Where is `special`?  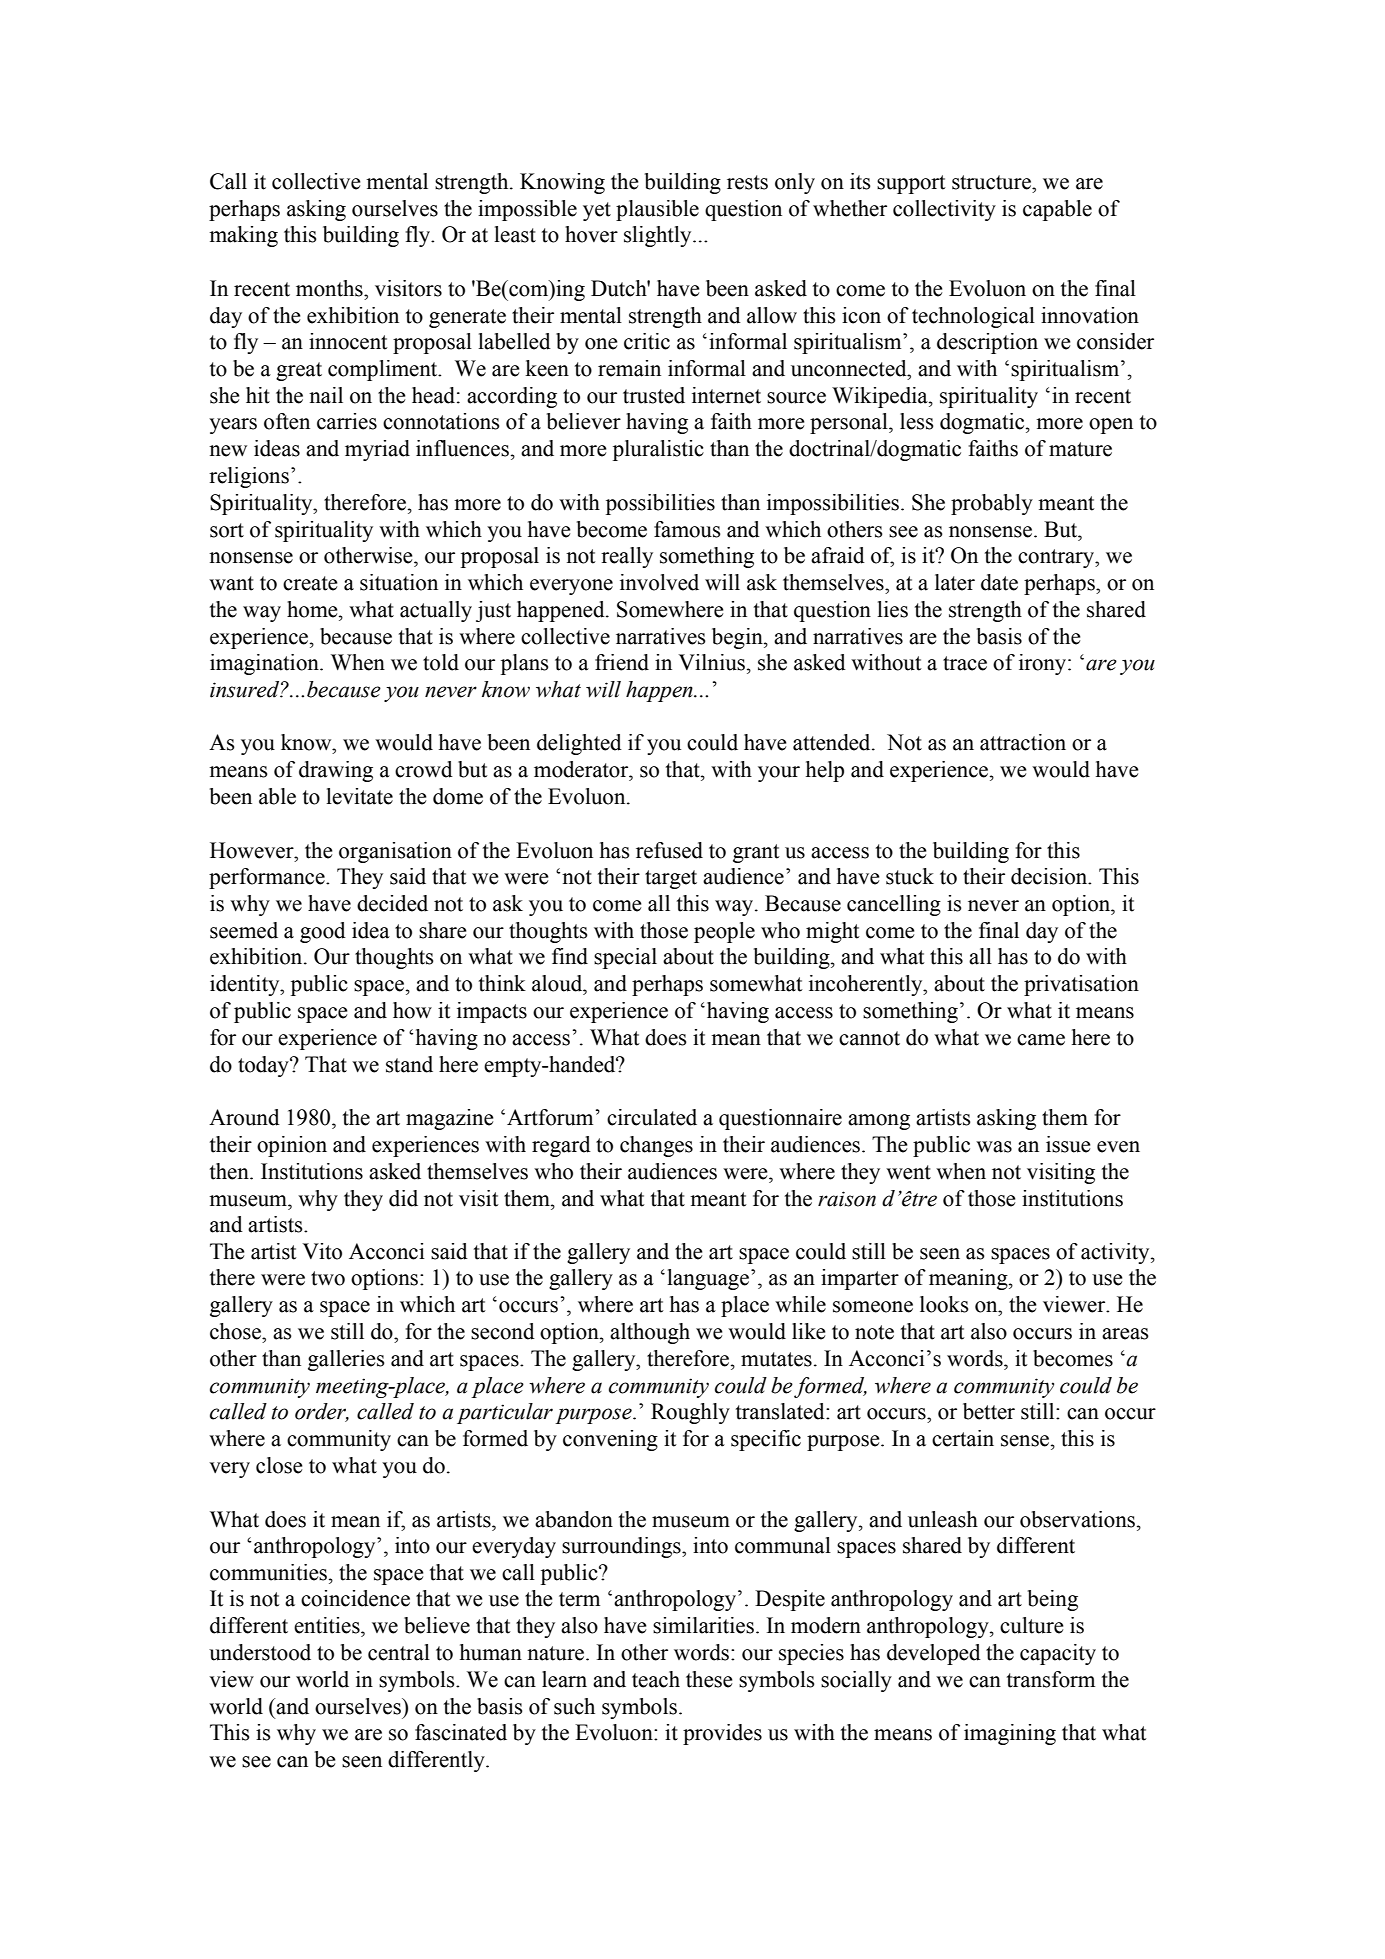 special is located at coordinates (625, 958).
